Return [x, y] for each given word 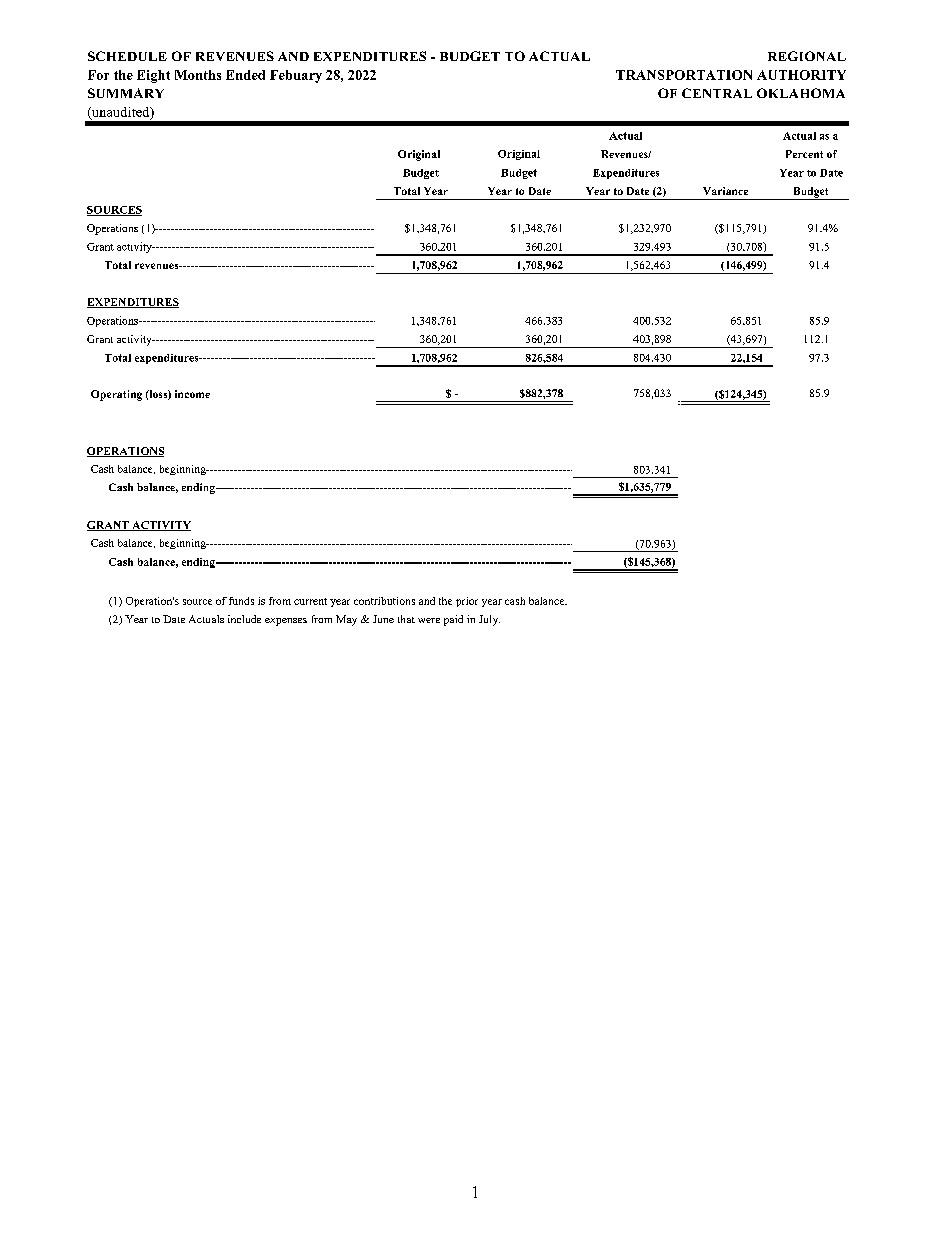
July [489, 620]
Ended [245, 75]
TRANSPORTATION [684, 75]
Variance [725, 191]
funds [241, 601]
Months [198, 75]
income [192, 394]
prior [467, 602]
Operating [116, 395]
